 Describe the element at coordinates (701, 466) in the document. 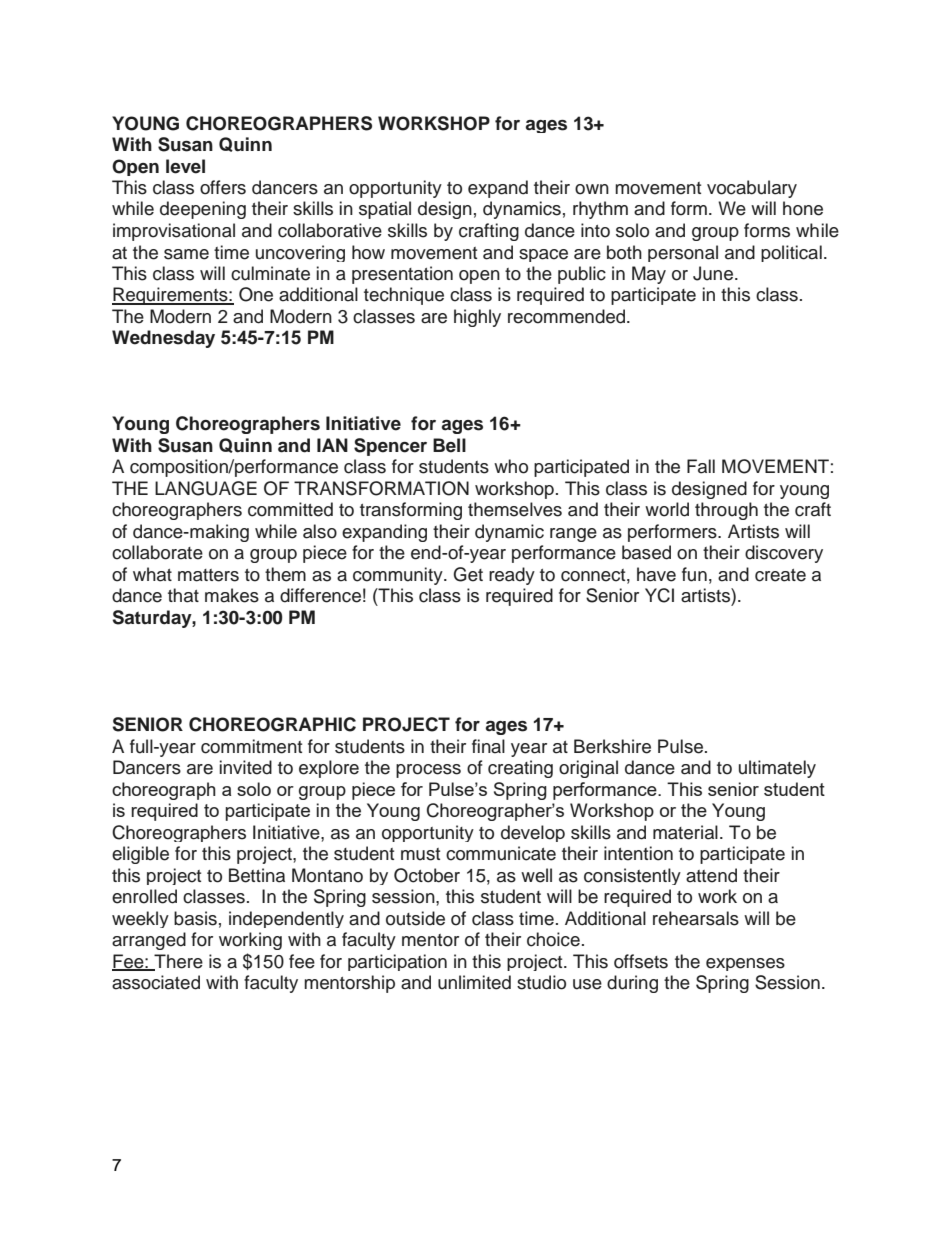

I see `Fall` at that location.
